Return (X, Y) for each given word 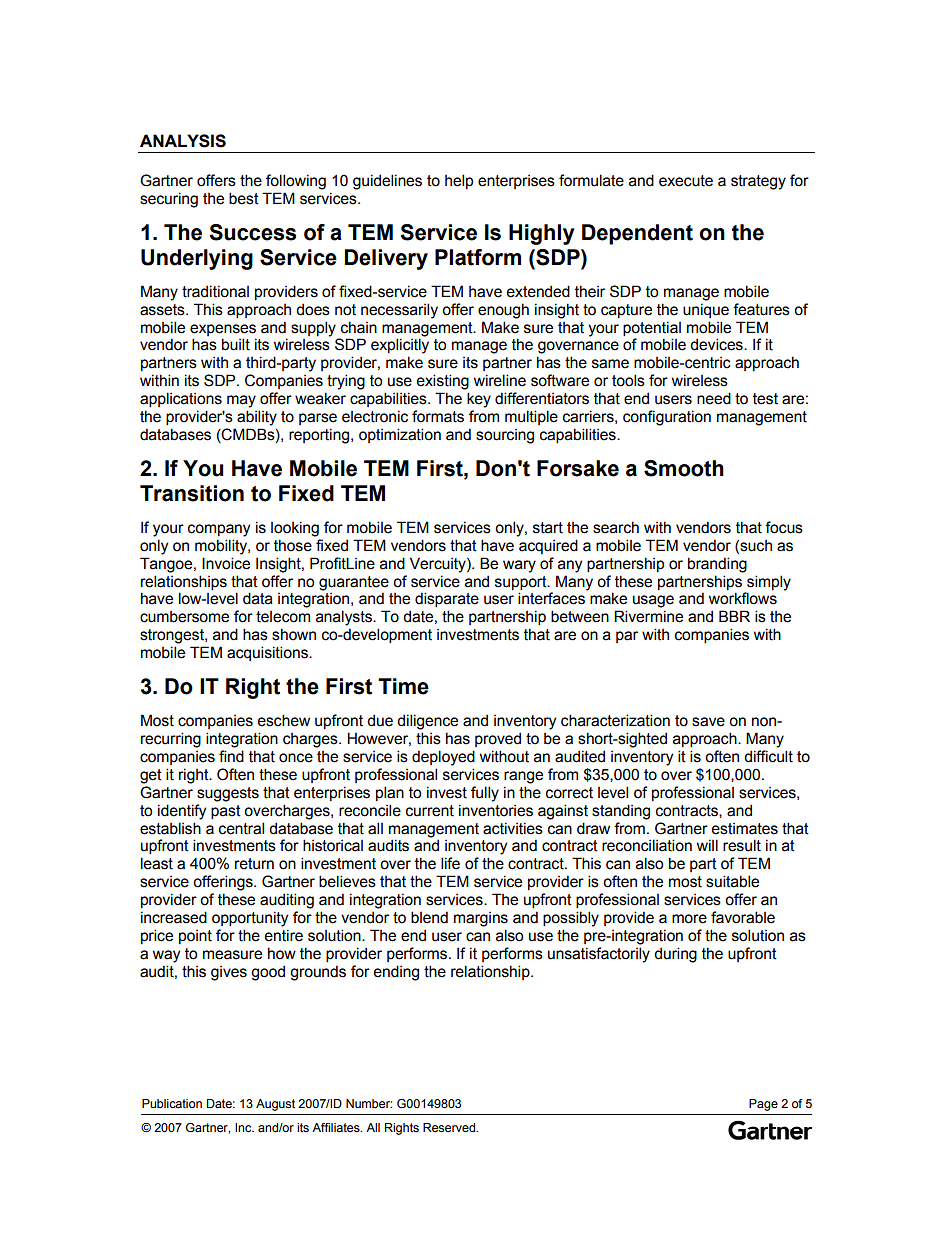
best (244, 198)
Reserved (450, 1127)
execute (686, 181)
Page (763, 1105)
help (459, 181)
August (275, 1105)
